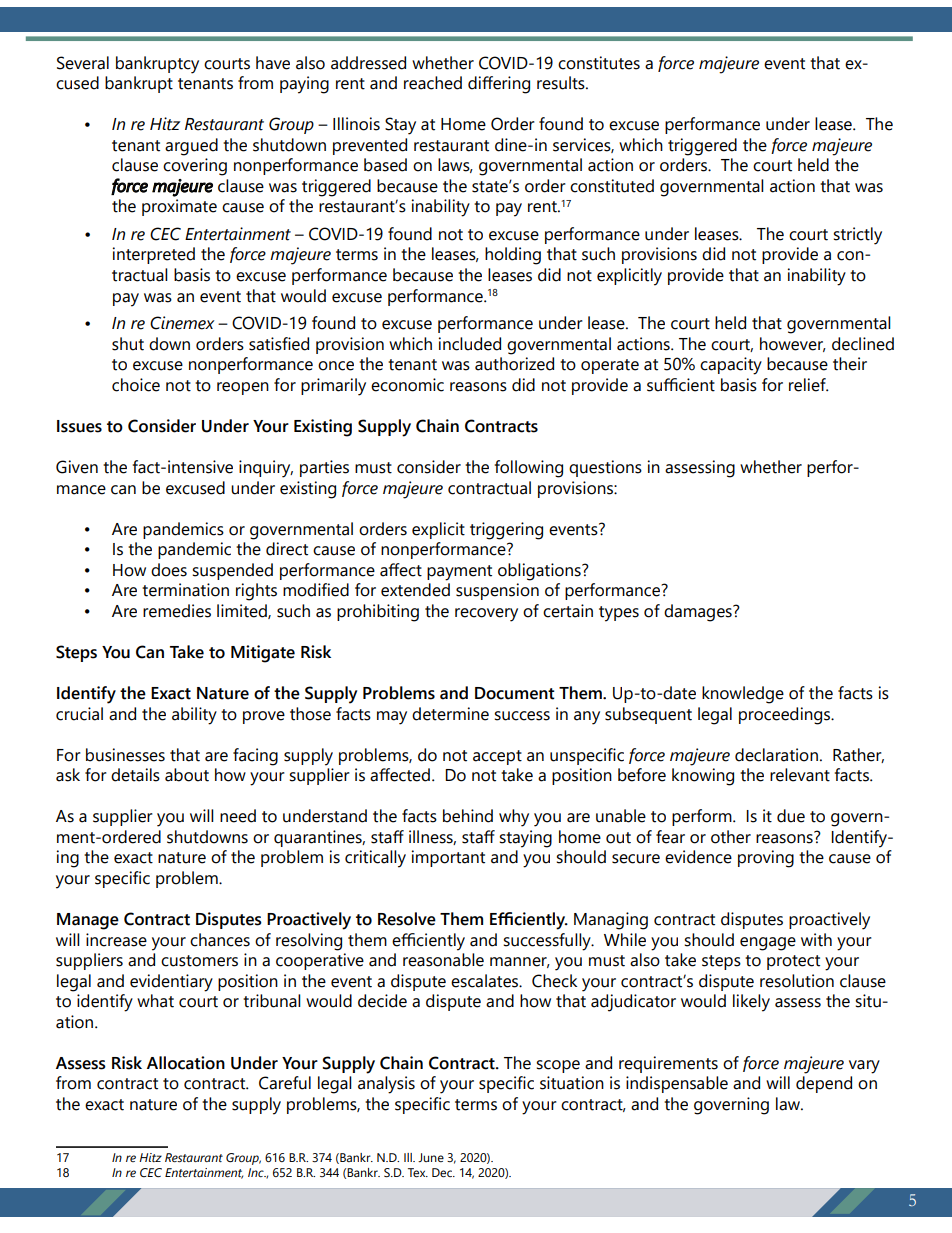 The image size is (952, 1233). Describe the element at coordinates (824, 1084) in the page. I see `depend` at that location.
